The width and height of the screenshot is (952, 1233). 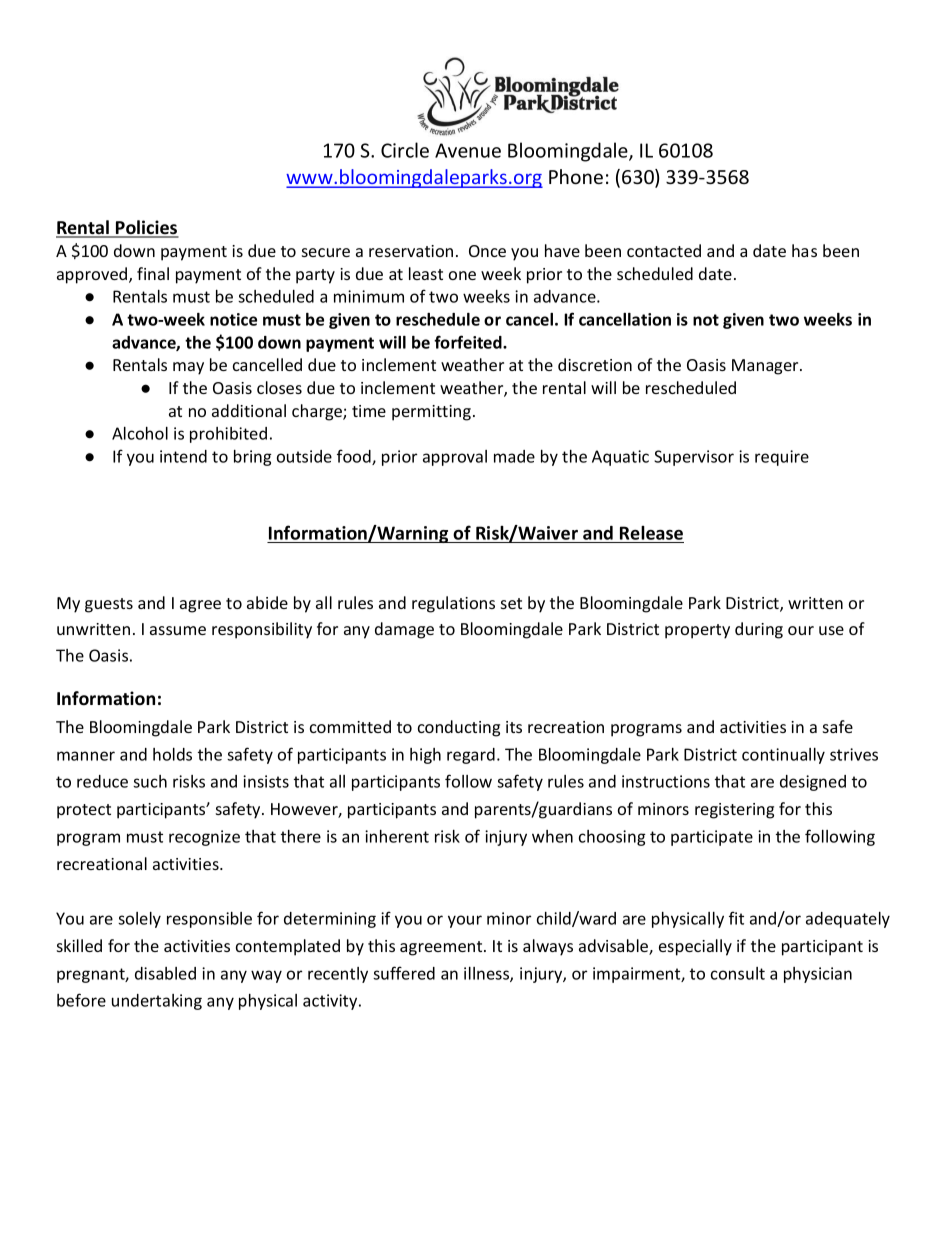 What do you see at coordinates (738, 973) in the screenshot?
I see `consult` at bounding box center [738, 973].
